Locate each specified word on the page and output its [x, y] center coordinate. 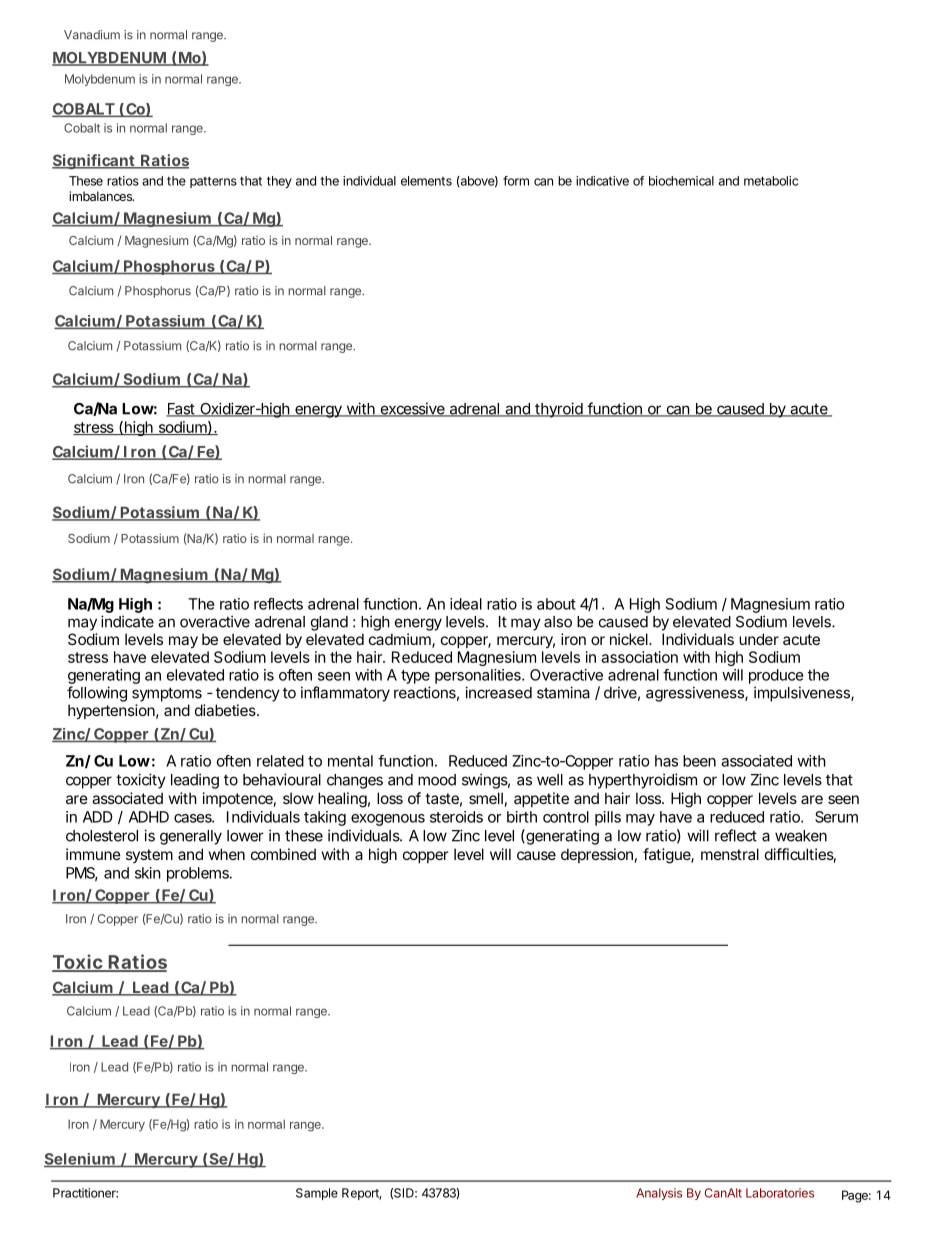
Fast [182, 410]
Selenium [81, 1160]
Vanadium [92, 35]
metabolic [771, 181]
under [759, 639]
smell [486, 798]
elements [426, 181]
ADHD [149, 817]
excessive [413, 409]
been [699, 761]
